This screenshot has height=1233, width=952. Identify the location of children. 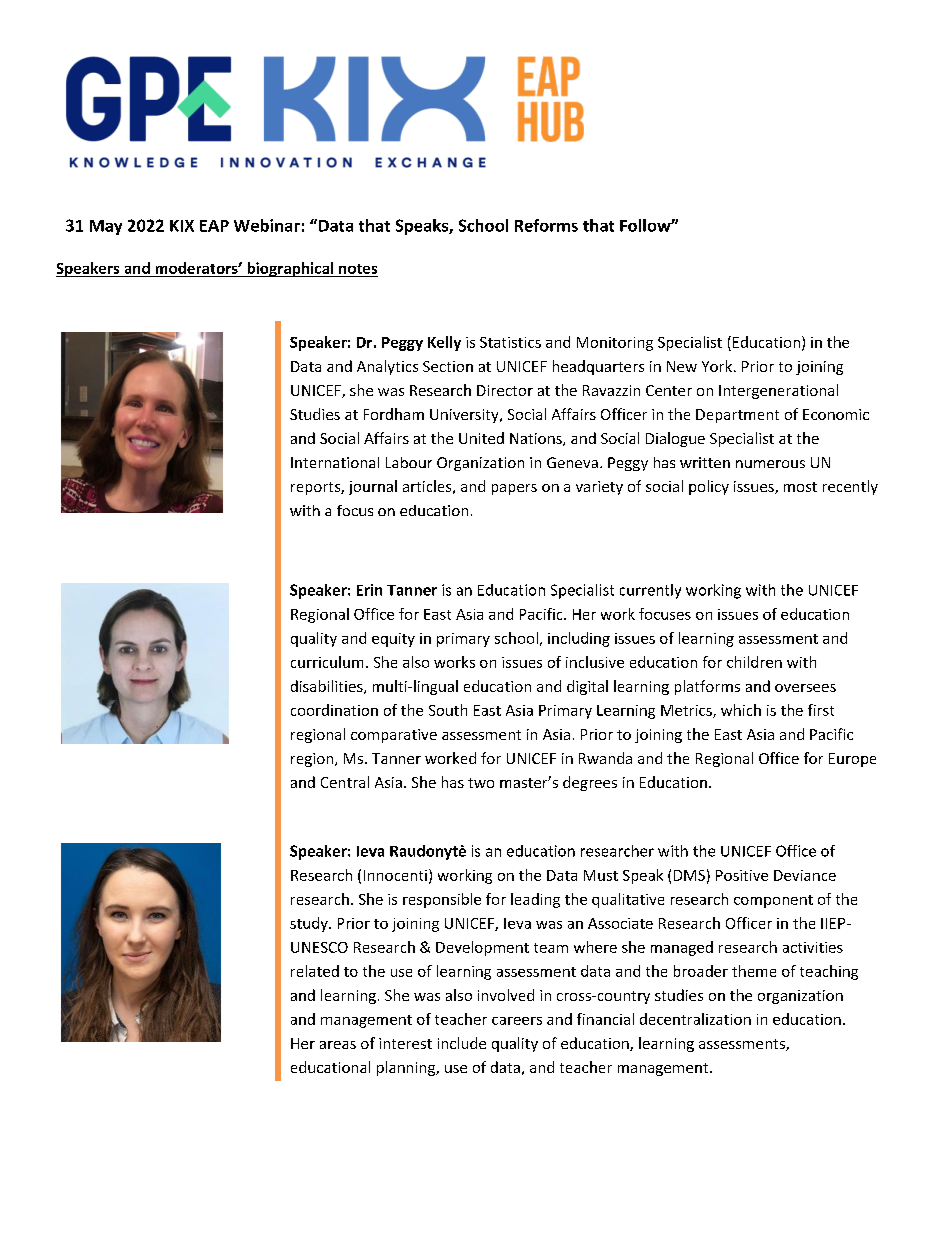
(754, 662).
